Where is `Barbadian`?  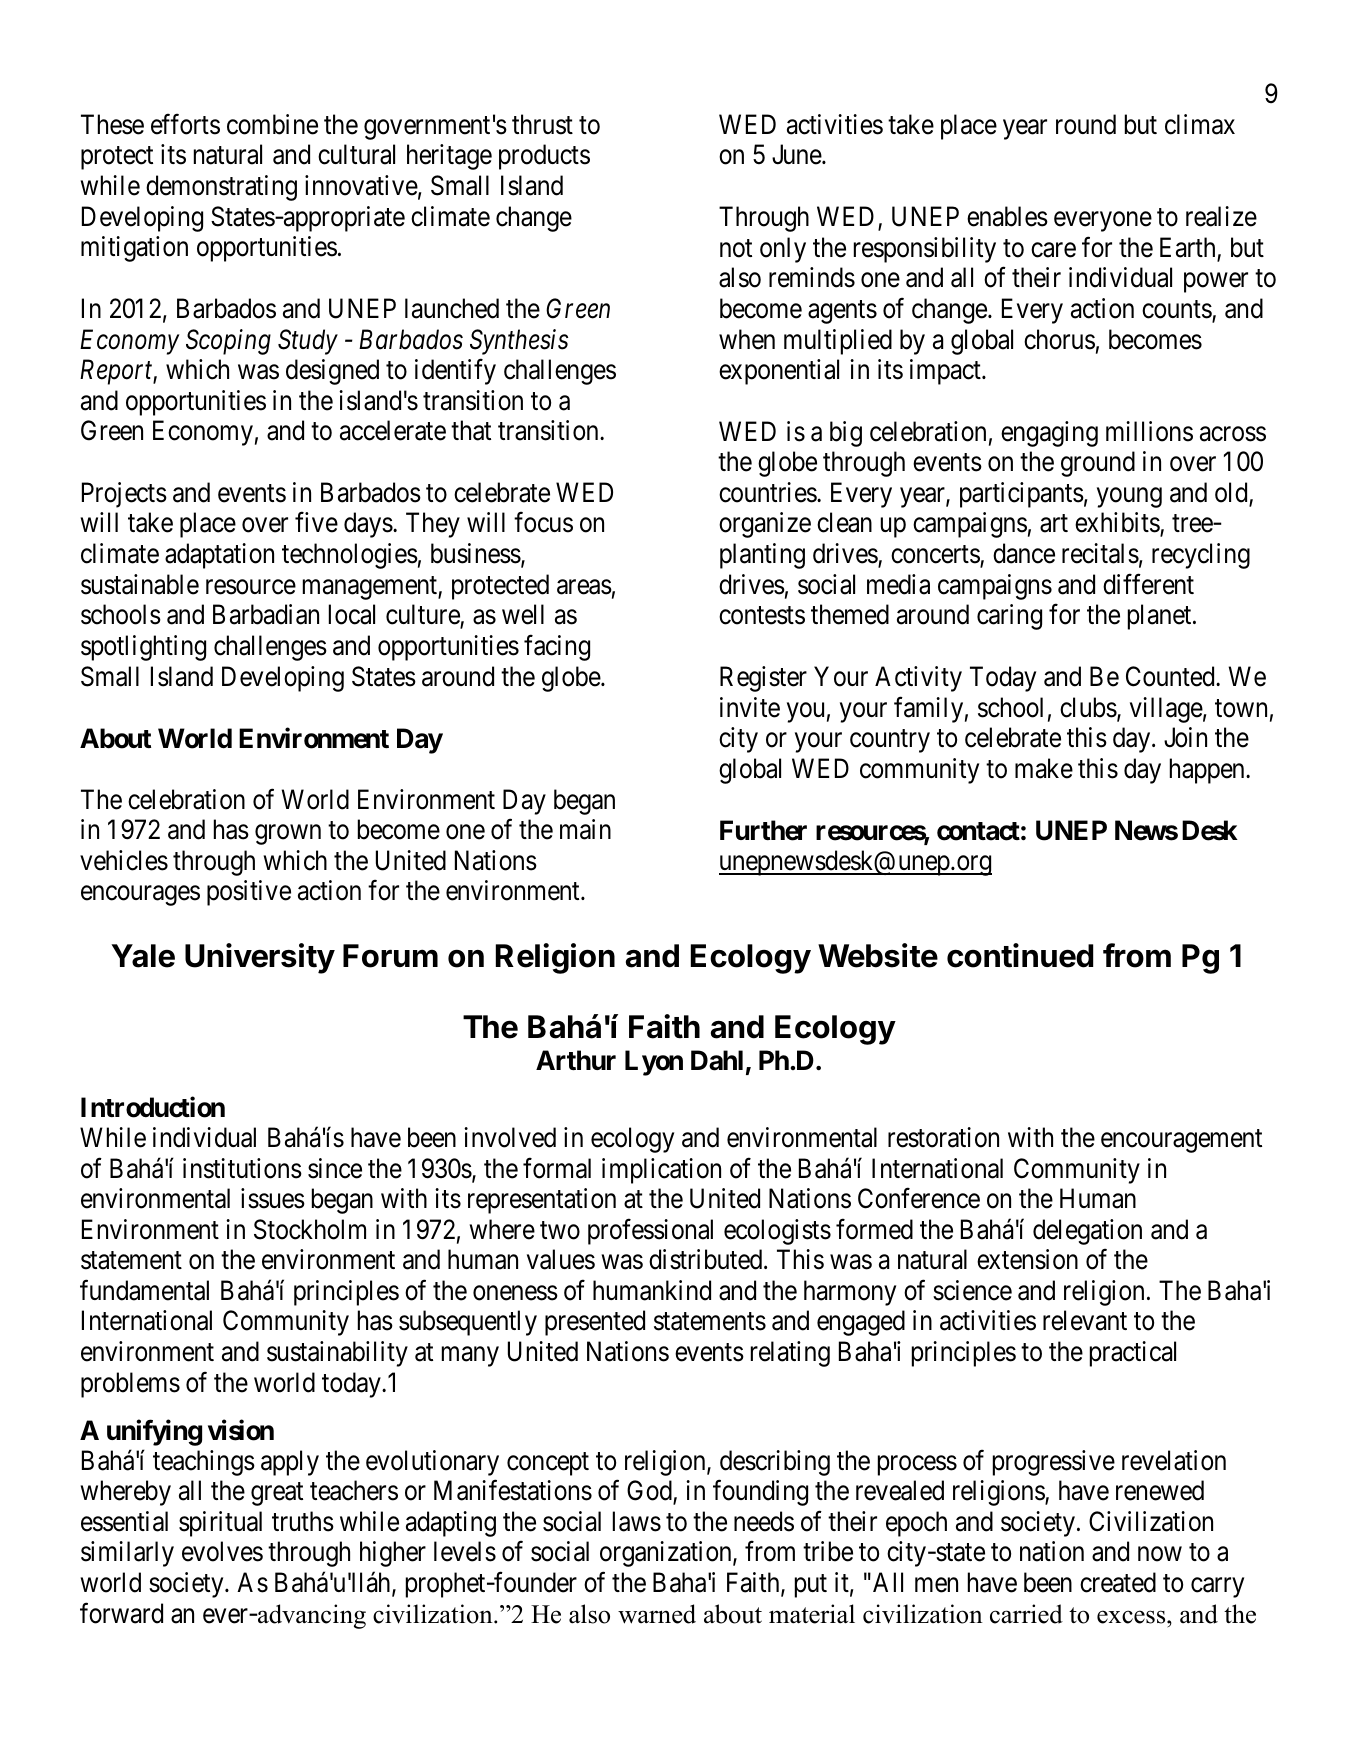 Barbadian is located at coordinates (266, 614).
